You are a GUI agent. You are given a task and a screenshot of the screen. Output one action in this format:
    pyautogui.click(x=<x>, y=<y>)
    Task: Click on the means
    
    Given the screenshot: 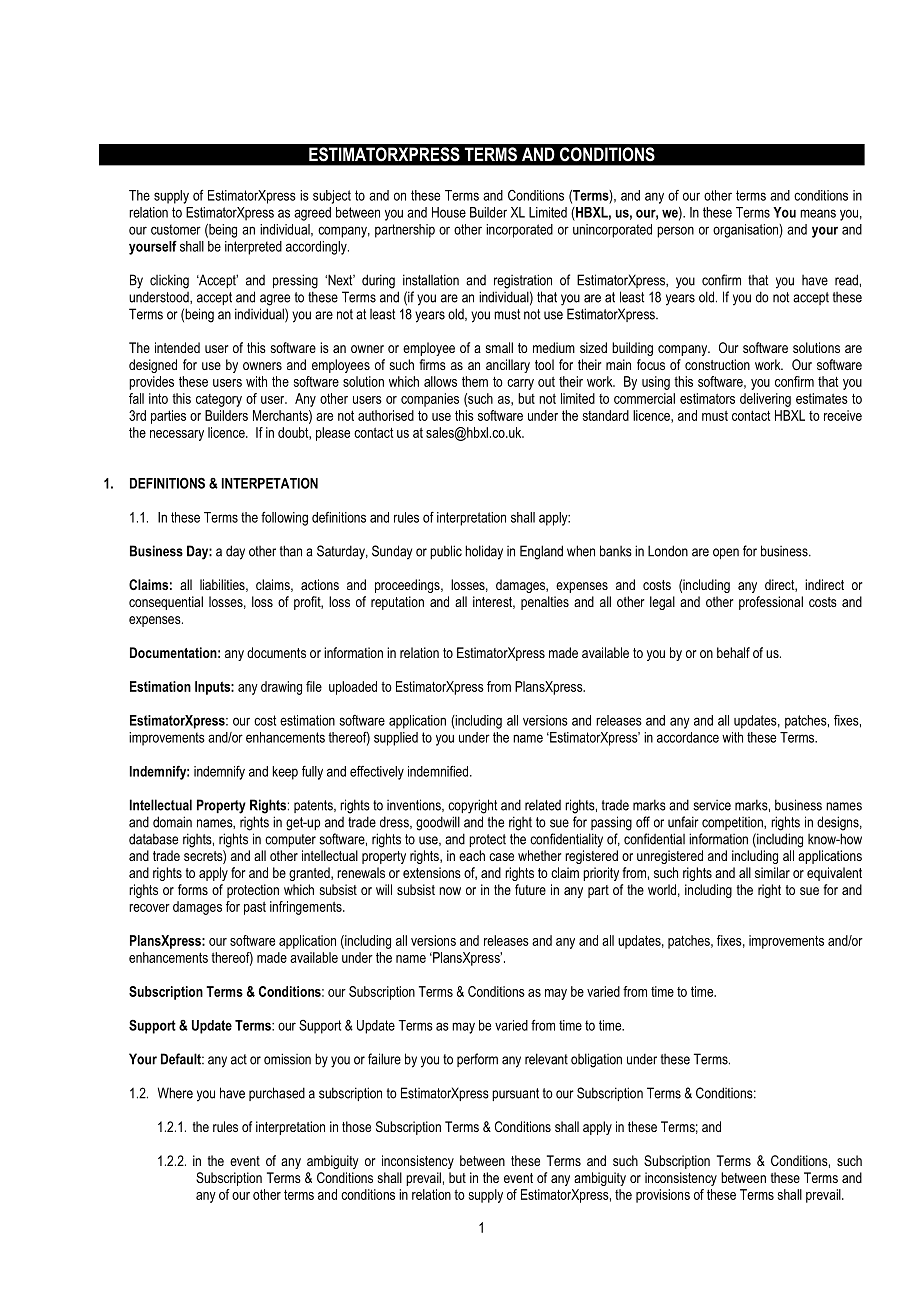 What is the action you would take?
    pyautogui.click(x=818, y=213)
